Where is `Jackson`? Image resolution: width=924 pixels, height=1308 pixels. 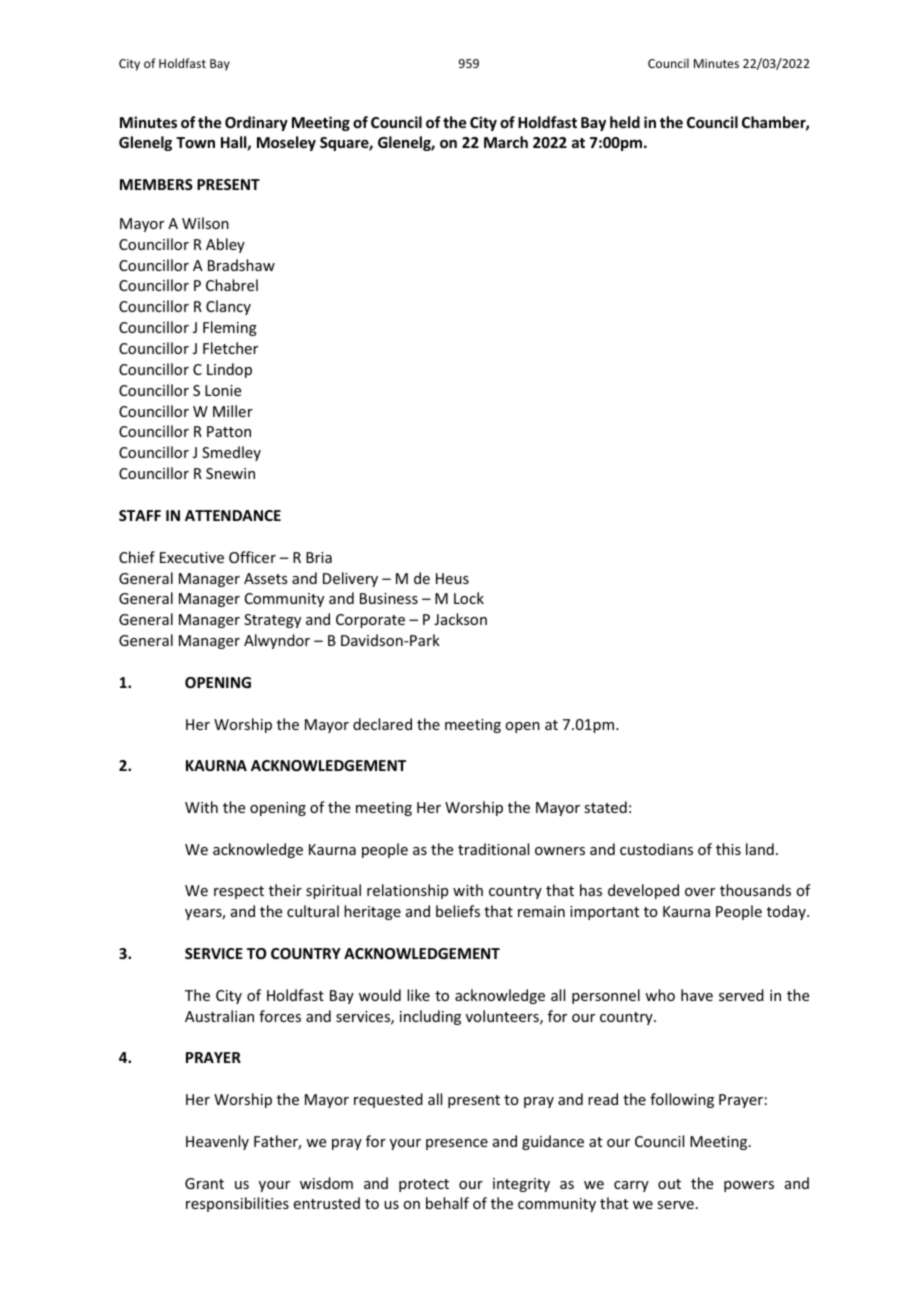
Jackson is located at coordinates (460, 619).
